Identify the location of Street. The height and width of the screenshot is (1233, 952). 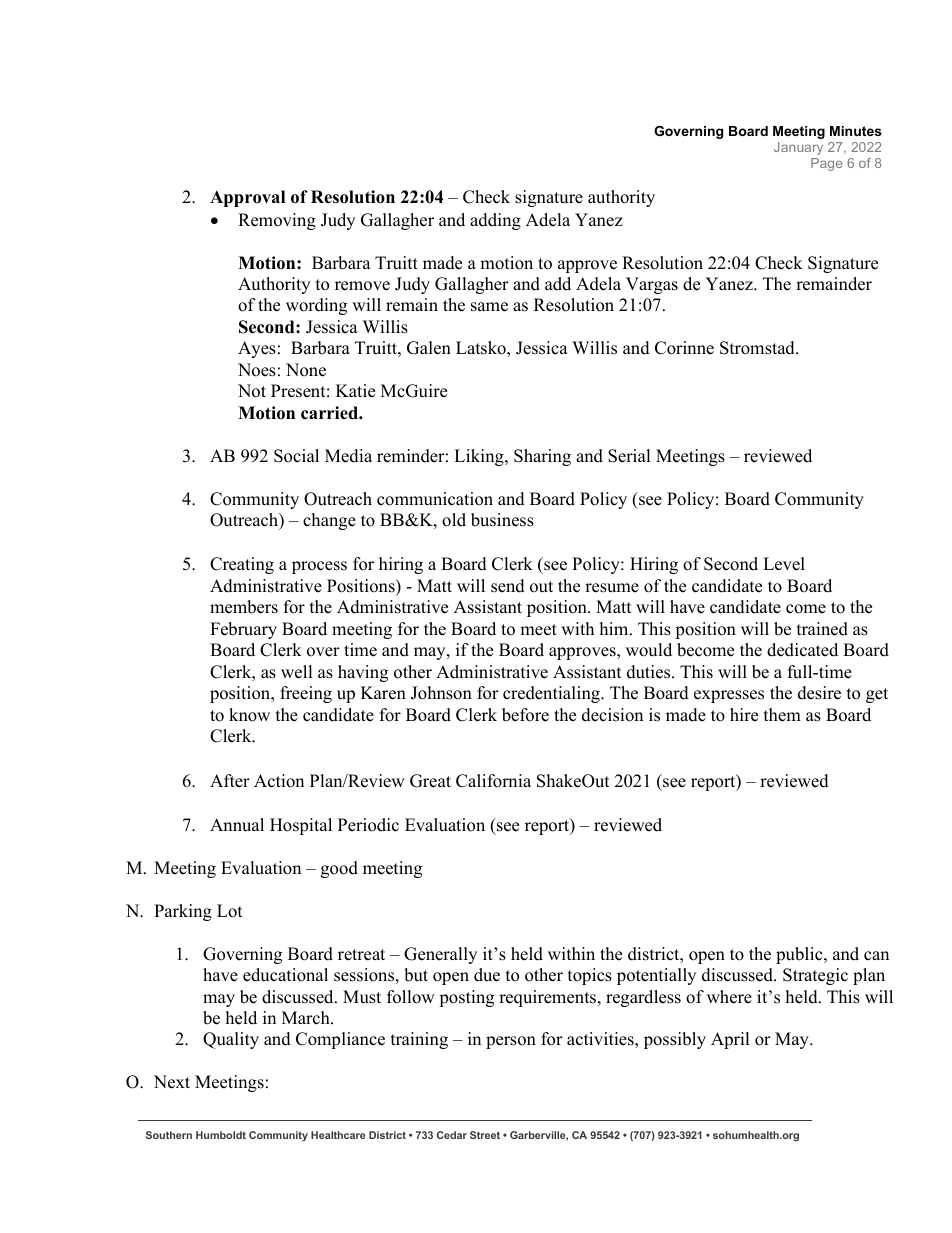
(485, 1135).
